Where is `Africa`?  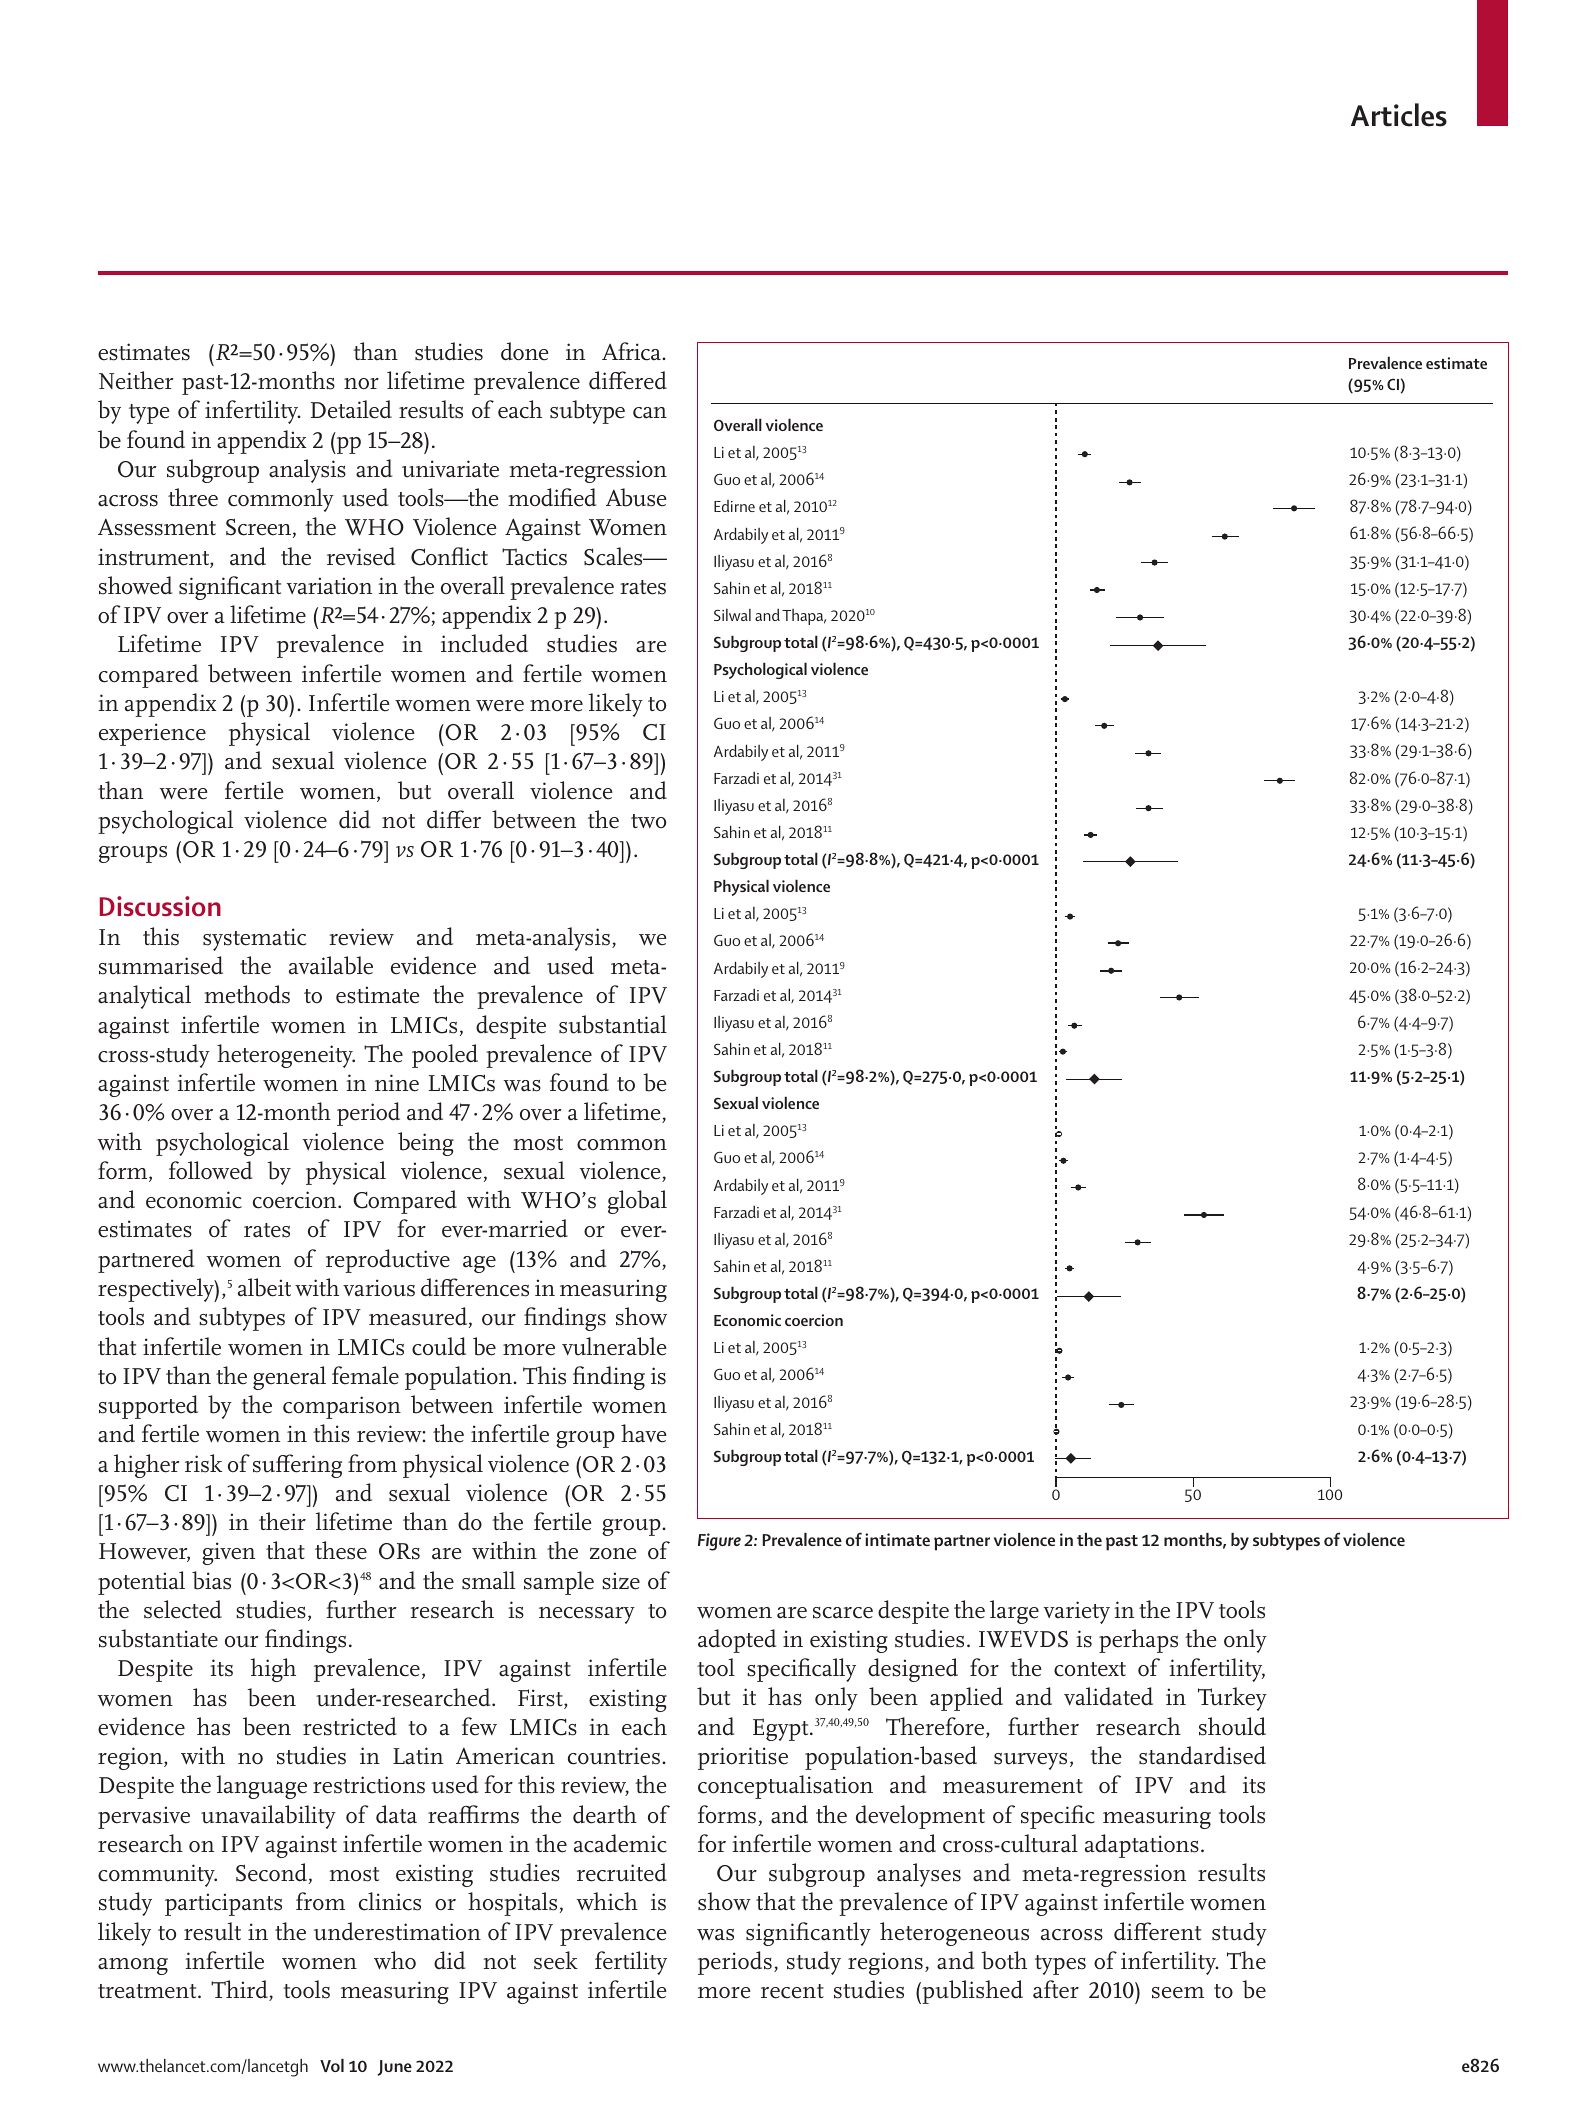 Africa is located at coordinates (632, 351).
